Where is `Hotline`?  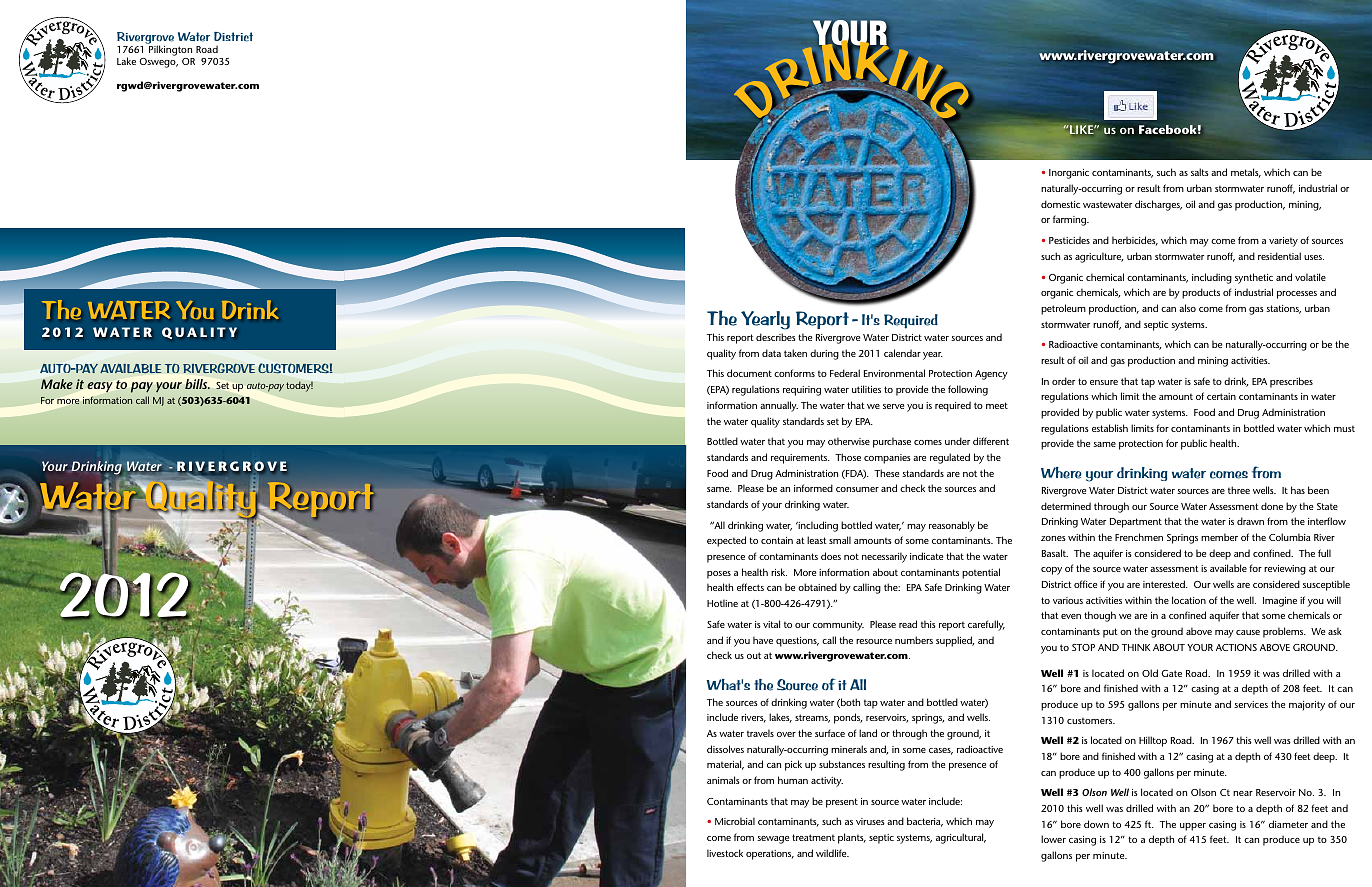
Hotline is located at coordinates (722, 603).
